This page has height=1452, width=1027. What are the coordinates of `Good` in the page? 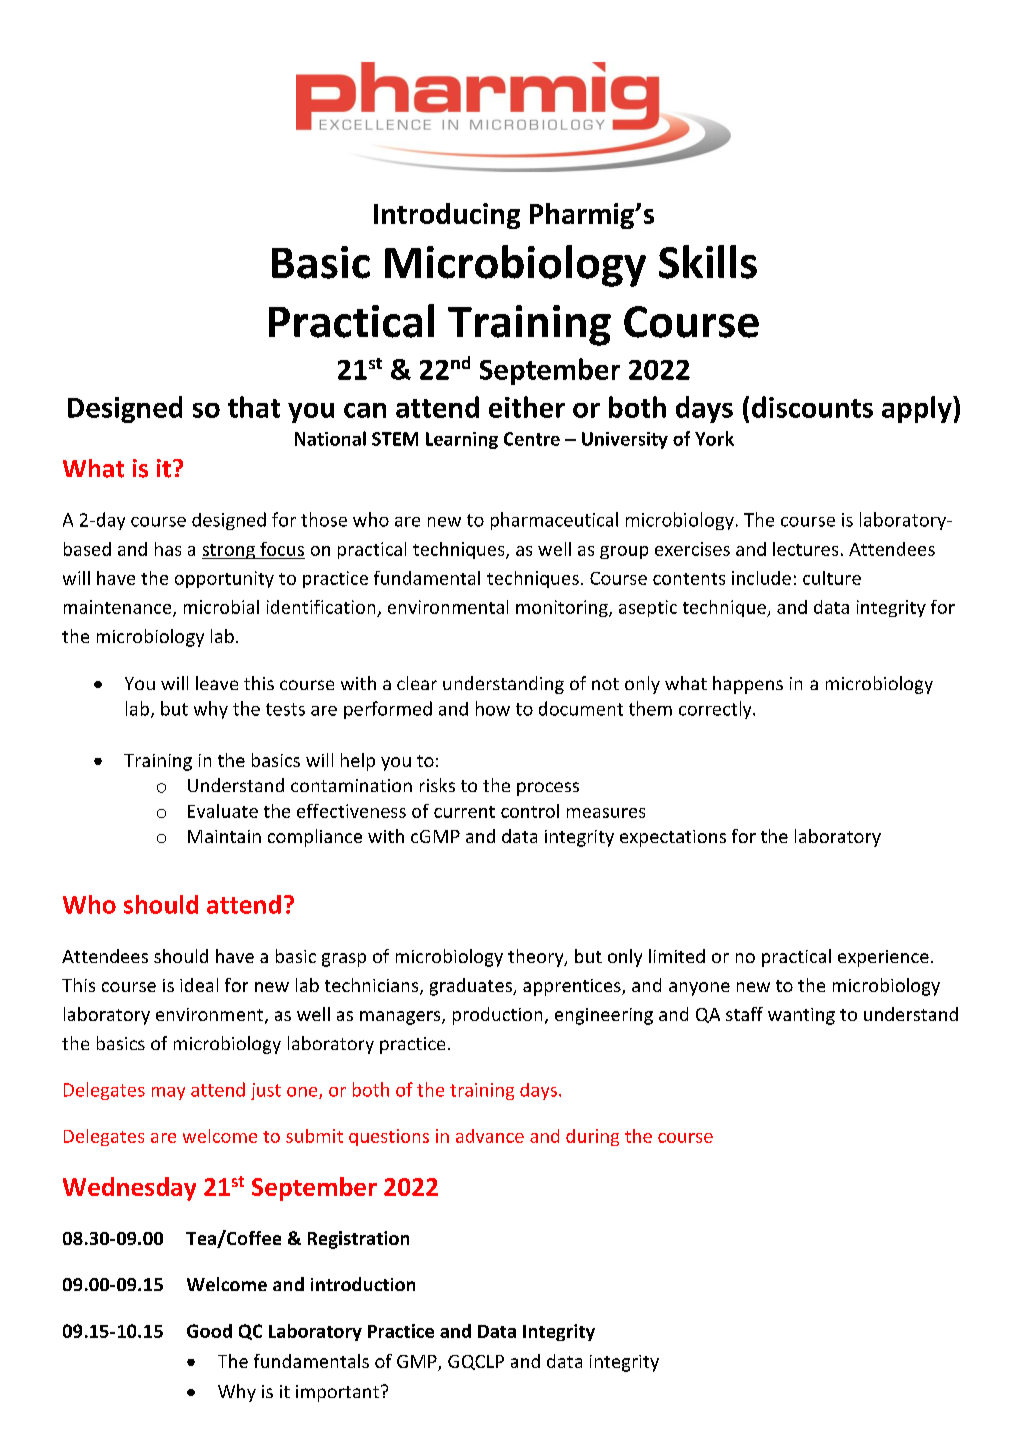 It's located at (209, 1331).
